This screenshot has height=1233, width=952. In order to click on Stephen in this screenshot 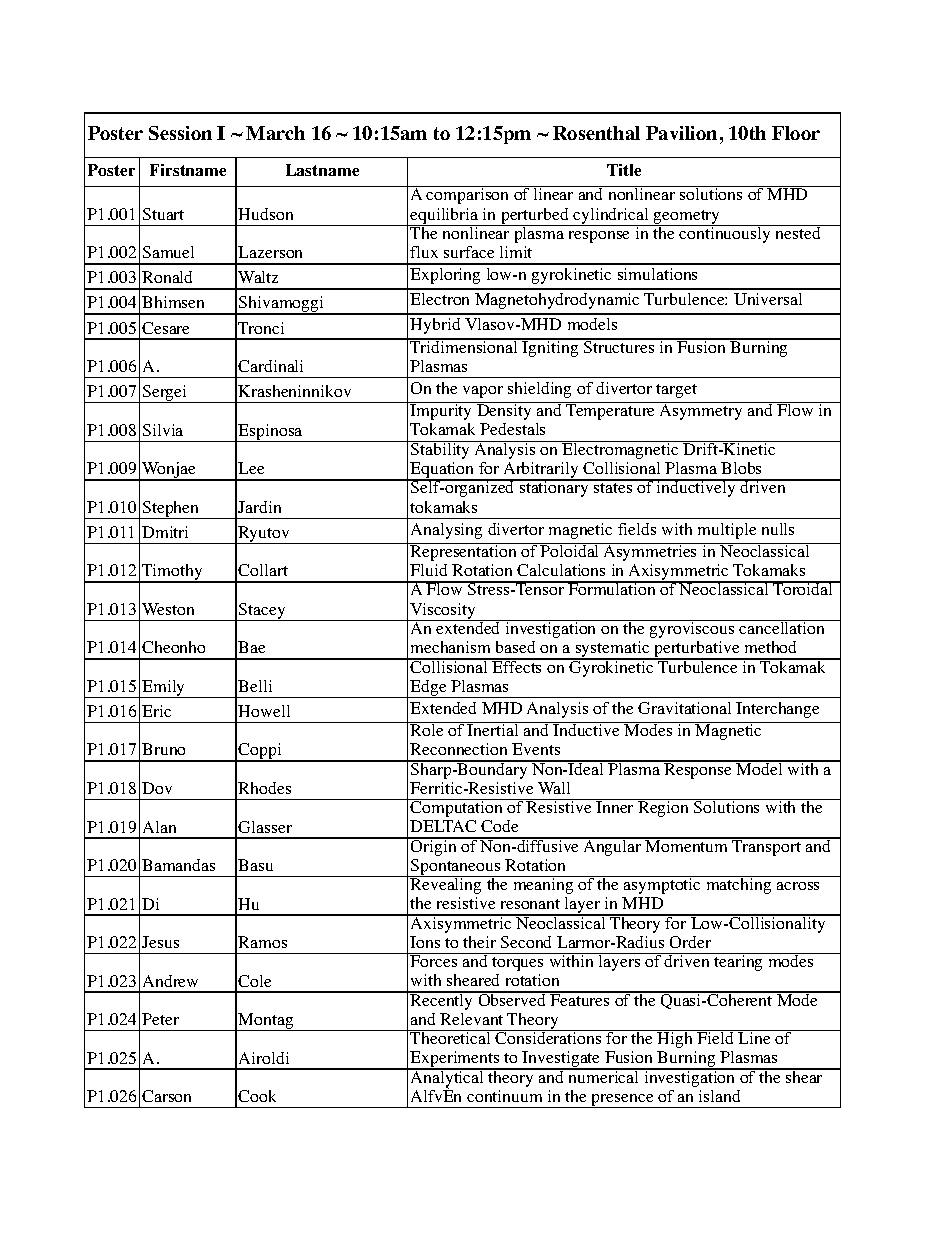, I will do `click(171, 510)`.
